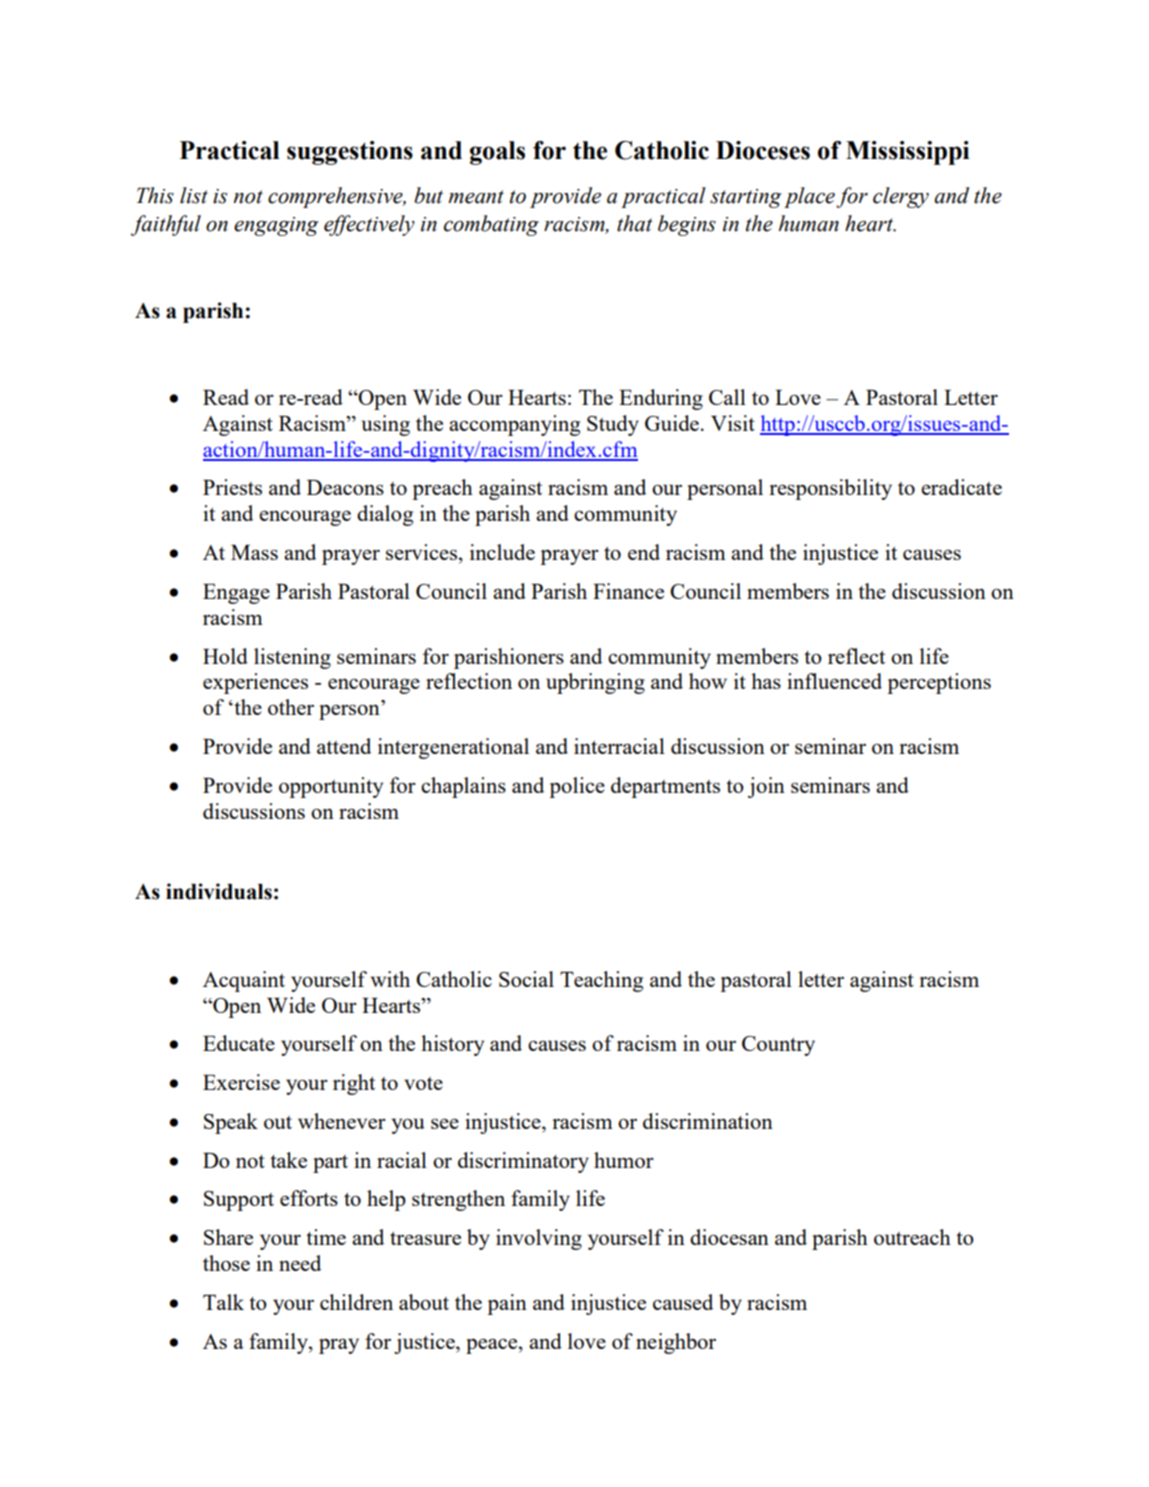  What do you see at coordinates (276, 226) in the screenshot?
I see `engaging` at bounding box center [276, 226].
